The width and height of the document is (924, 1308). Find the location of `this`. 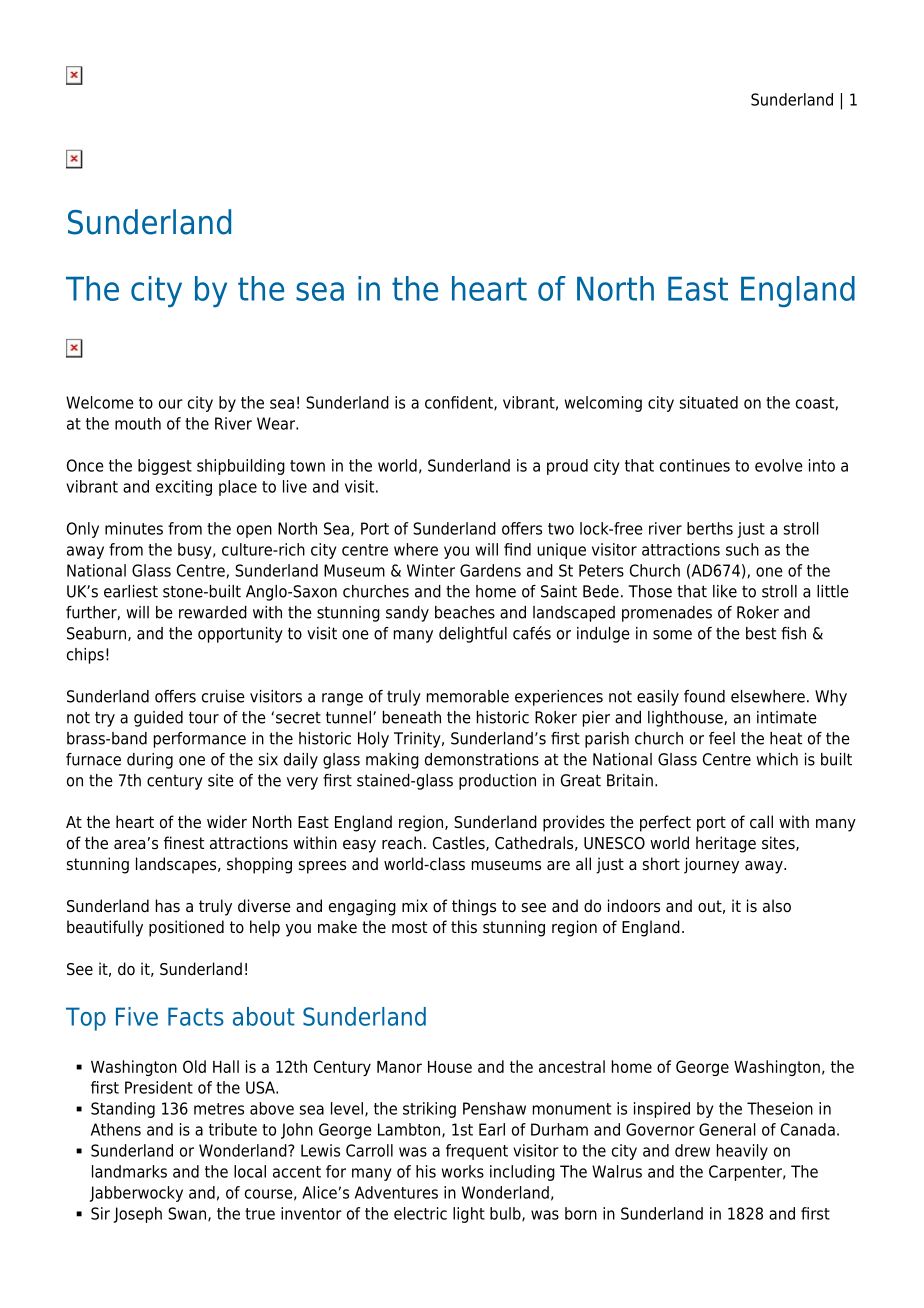

this is located at coordinates (464, 927).
